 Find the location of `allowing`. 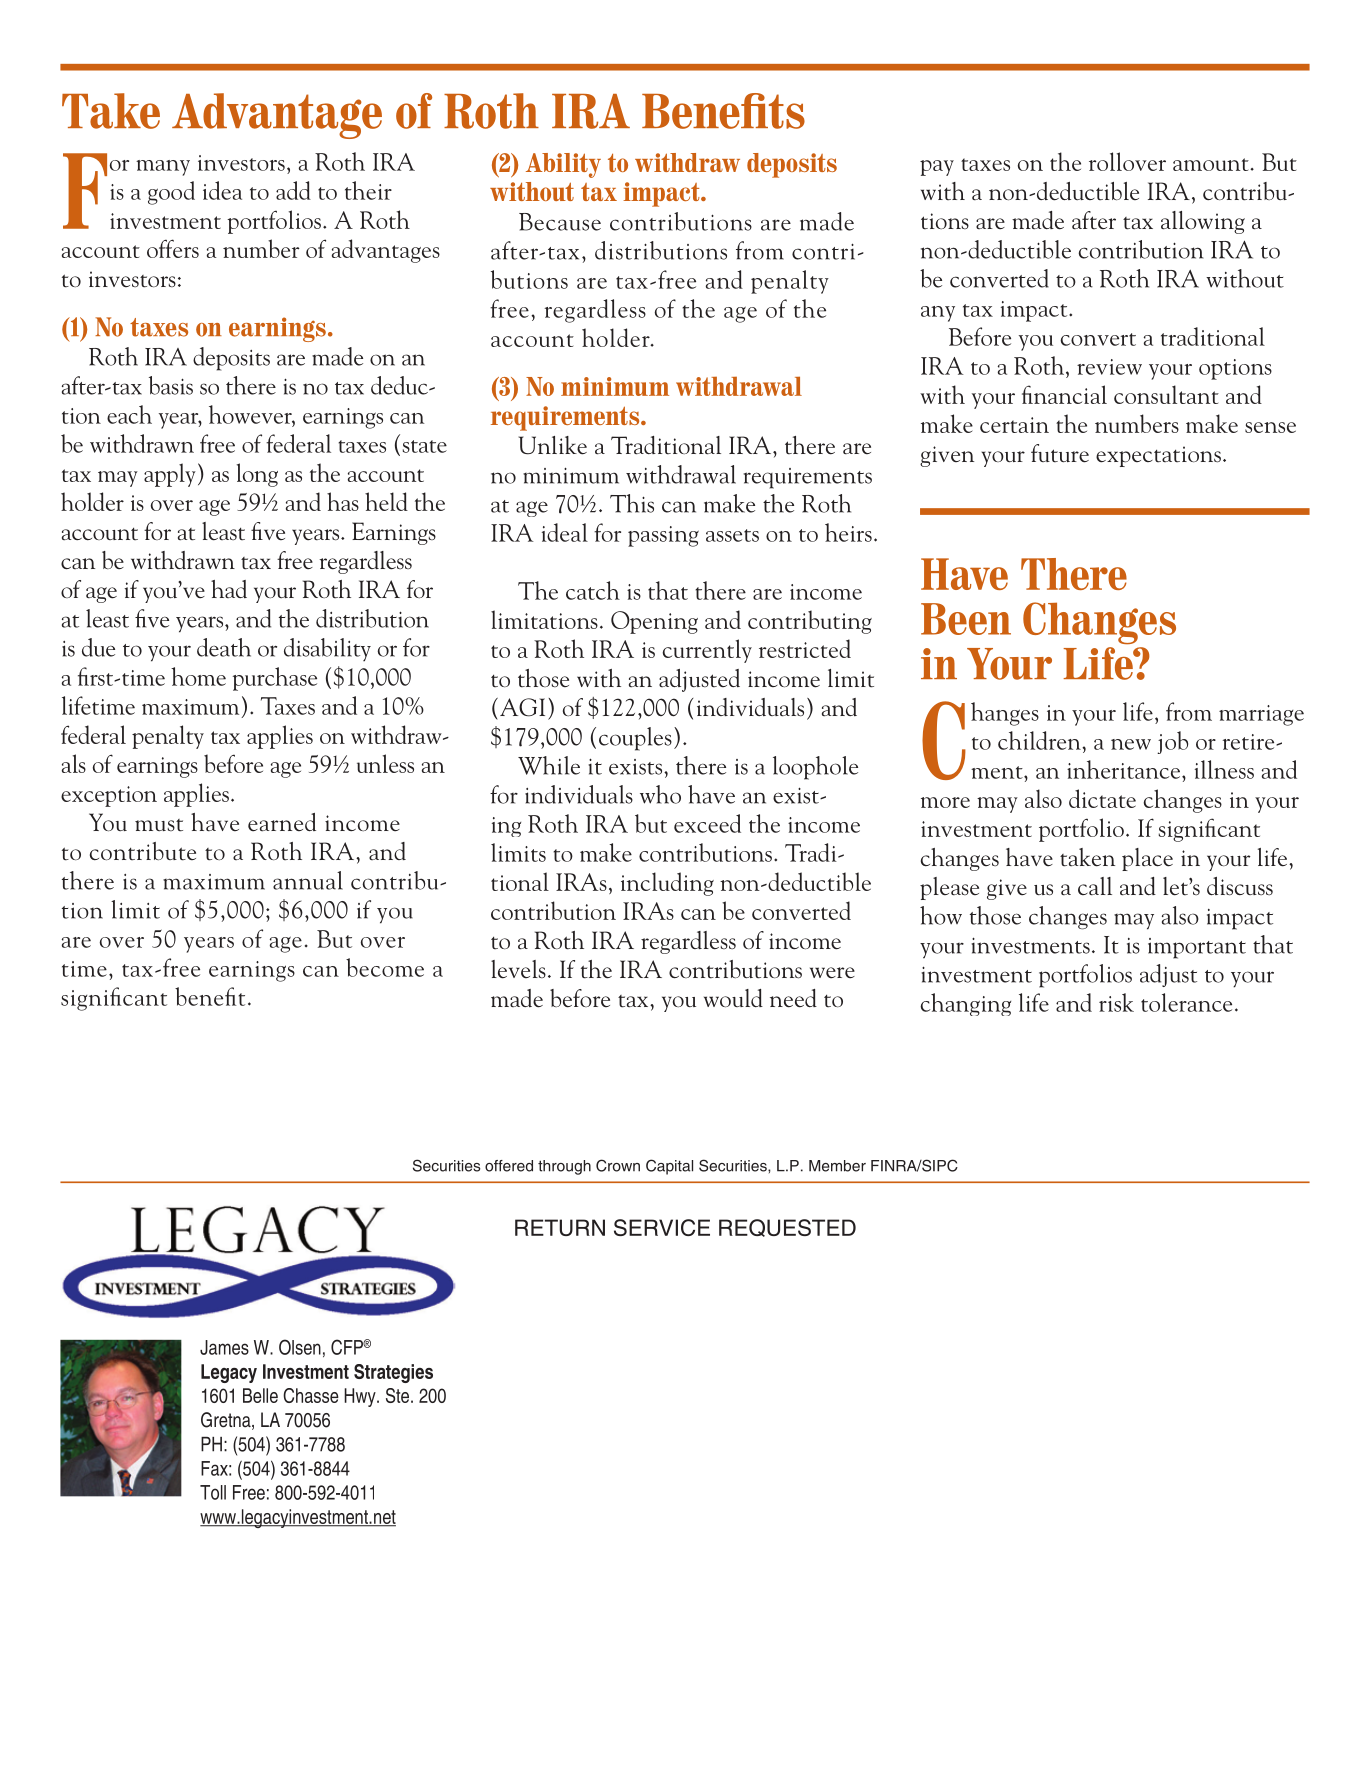

allowing is located at coordinates (1203, 222).
